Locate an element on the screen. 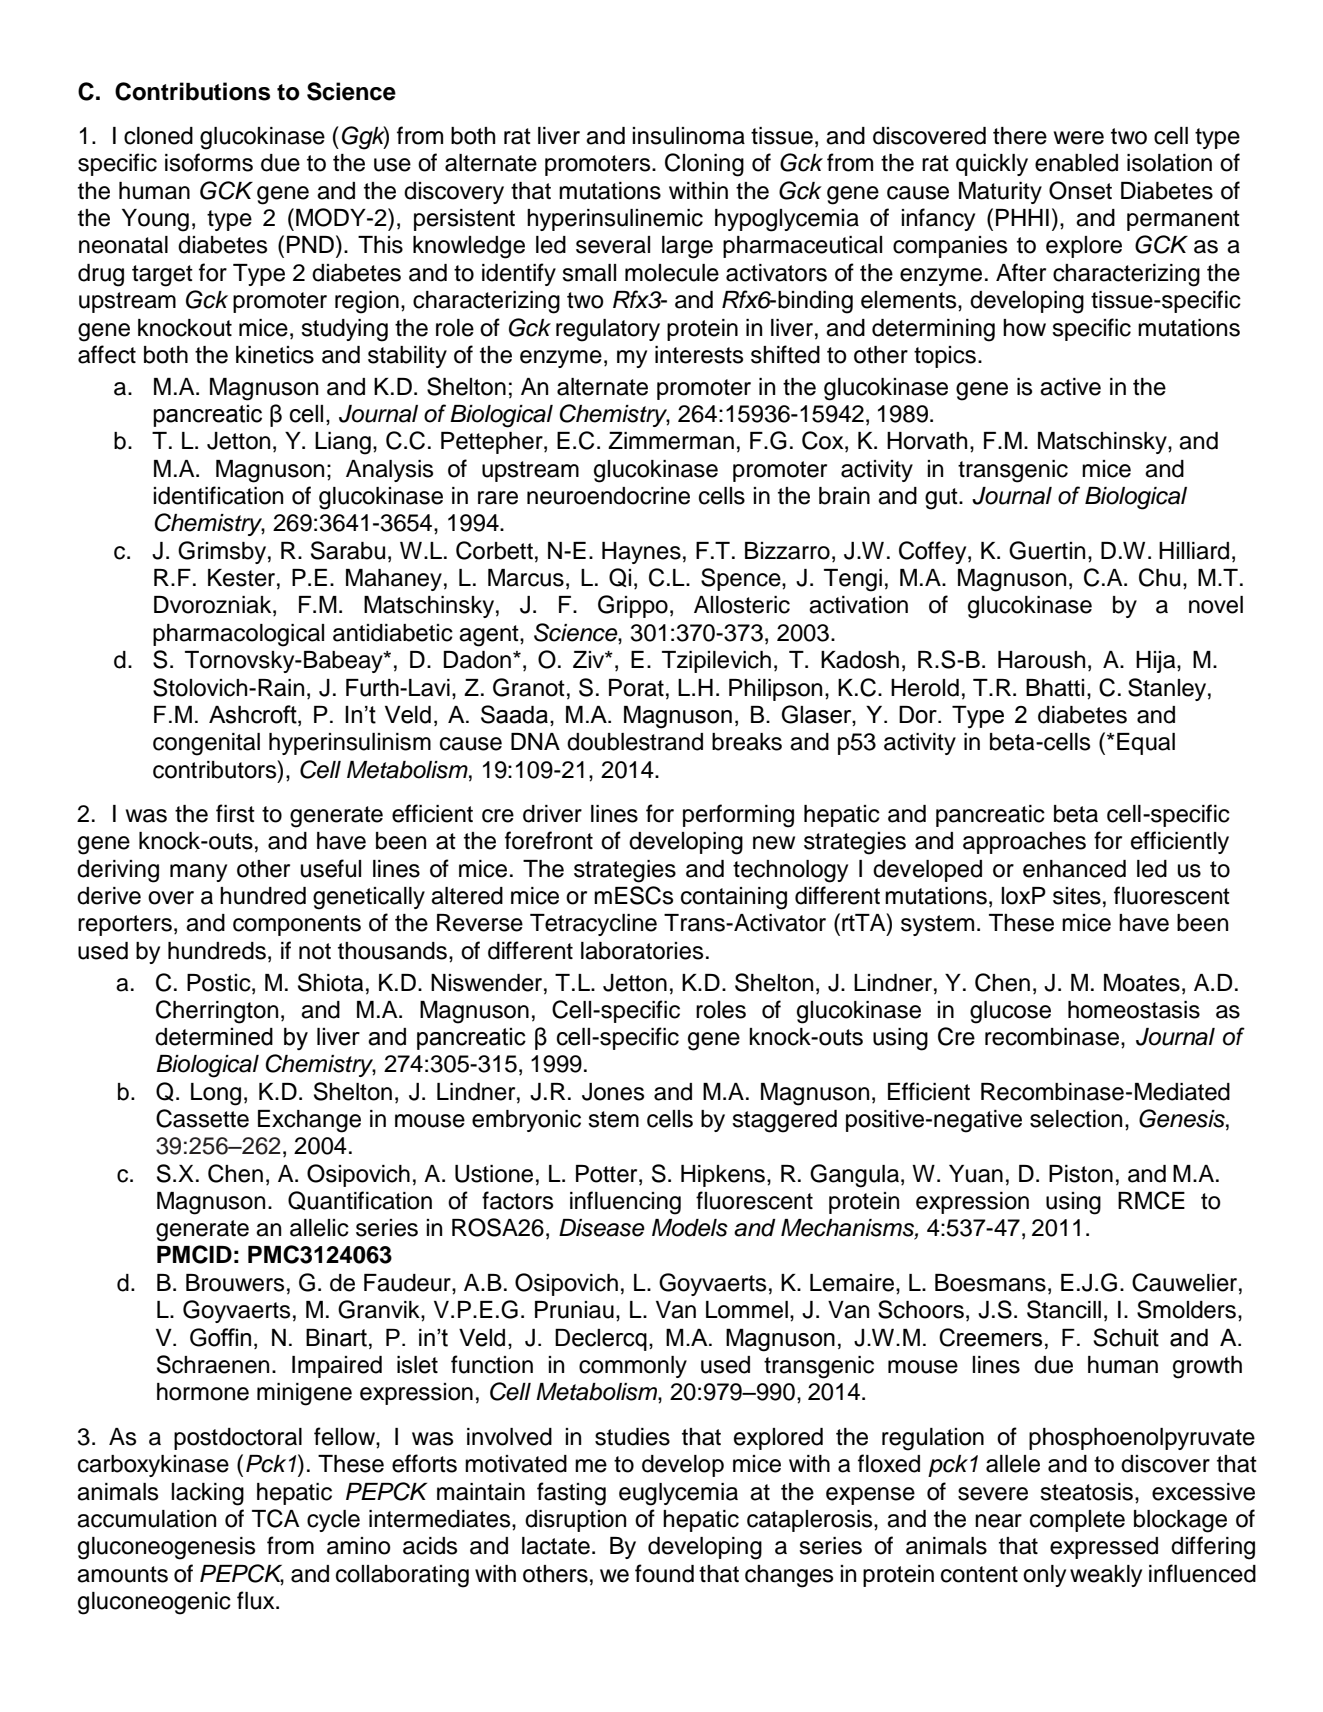 This screenshot has height=1712, width=1323. Piston is located at coordinates (1081, 1174).
